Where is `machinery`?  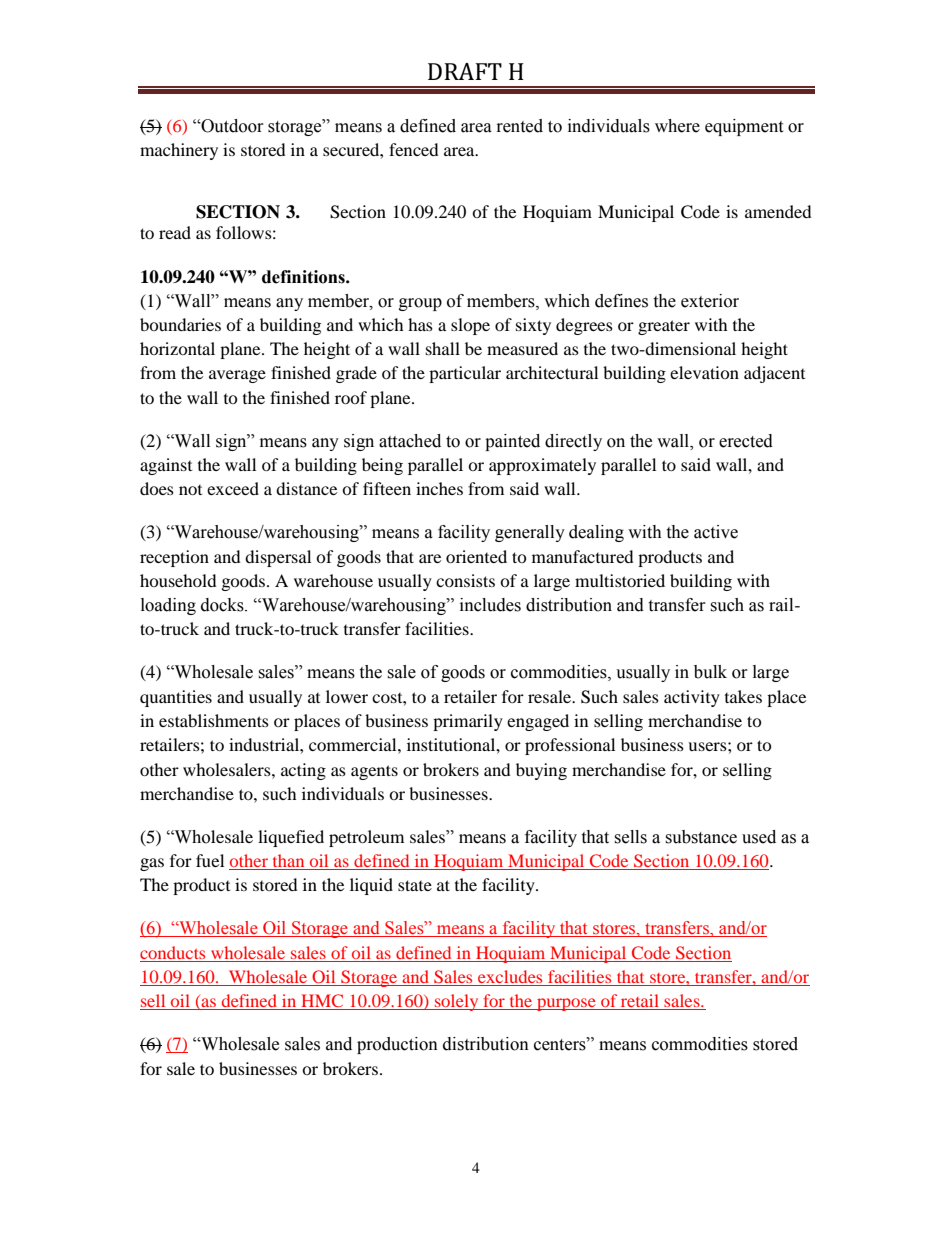 machinery is located at coordinates (179, 151).
